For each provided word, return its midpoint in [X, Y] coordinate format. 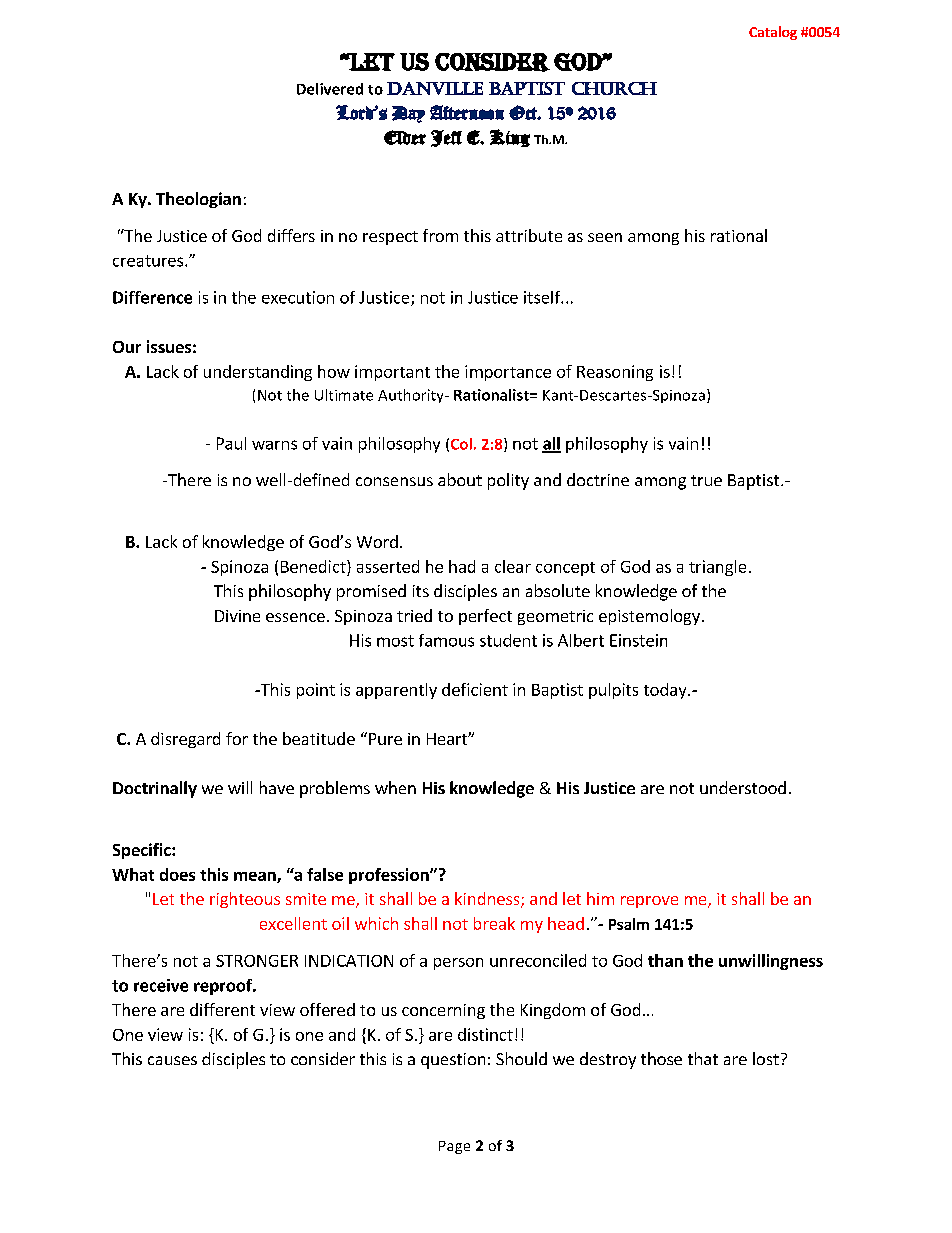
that [703, 1058]
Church [614, 88]
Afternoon [467, 112]
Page [454, 1147]
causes [172, 1060]
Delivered [330, 89]
